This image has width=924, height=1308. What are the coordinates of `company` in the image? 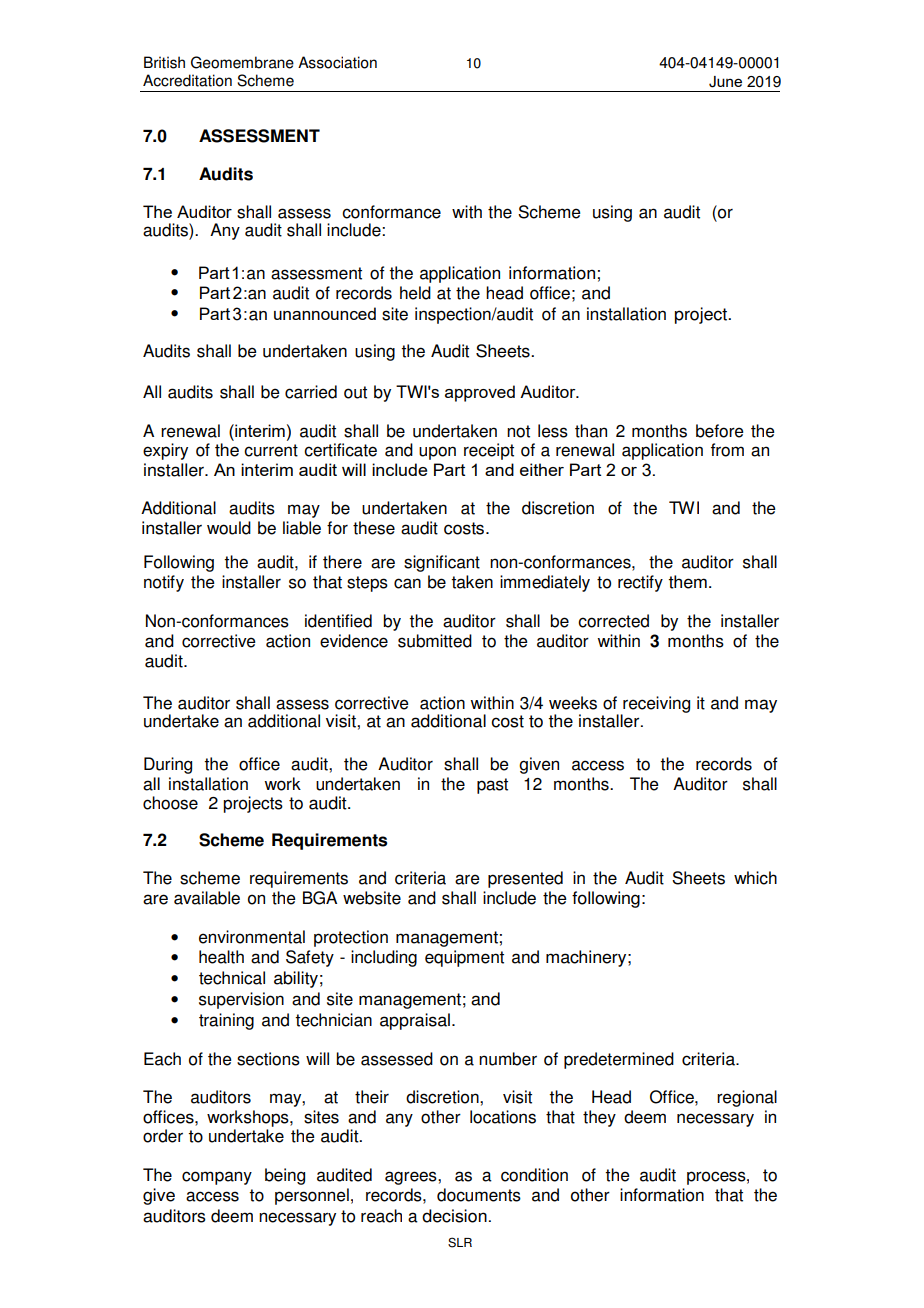 It's located at (217, 1178).
